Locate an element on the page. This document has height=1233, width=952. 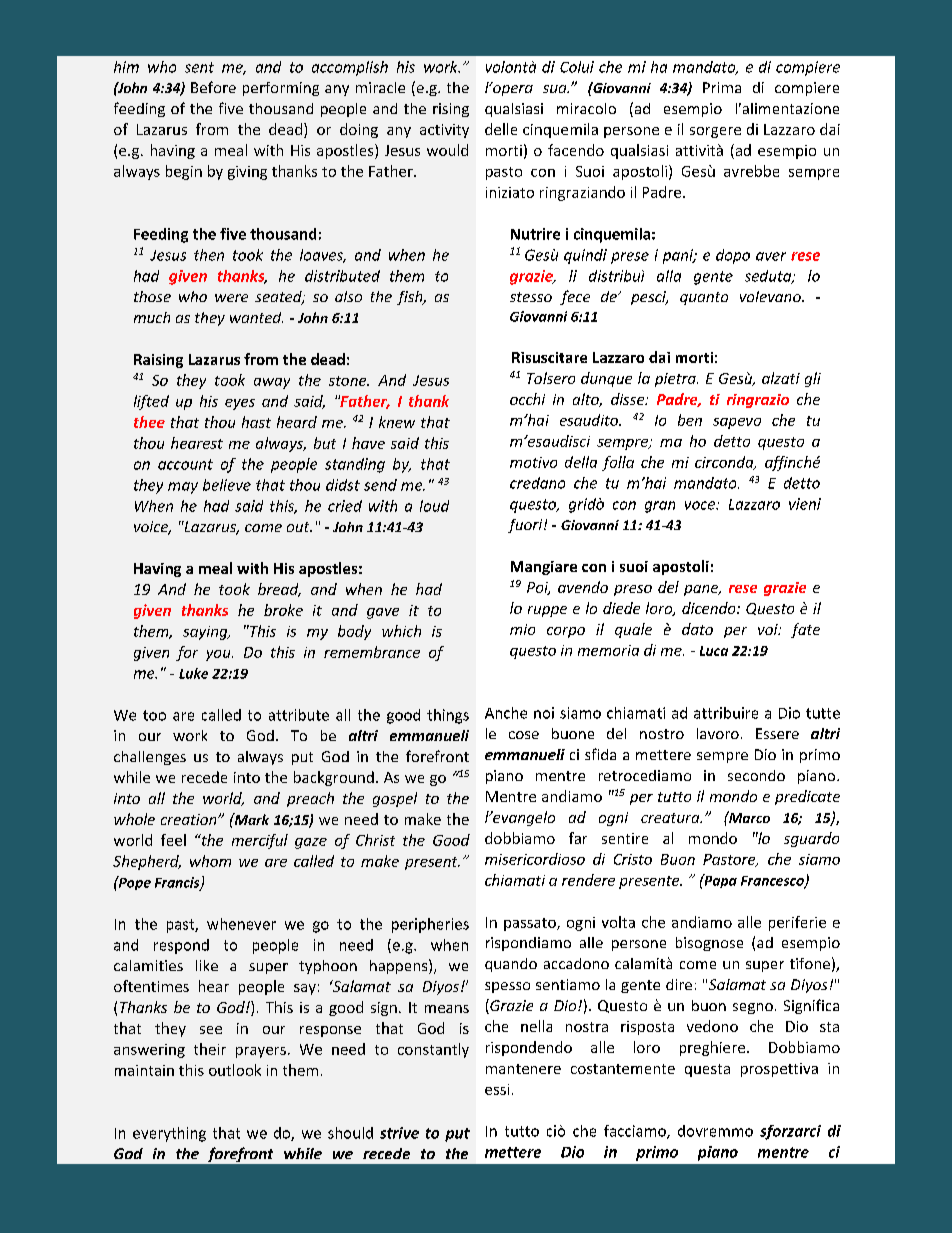
cose is located at coordinates (524, 735).
